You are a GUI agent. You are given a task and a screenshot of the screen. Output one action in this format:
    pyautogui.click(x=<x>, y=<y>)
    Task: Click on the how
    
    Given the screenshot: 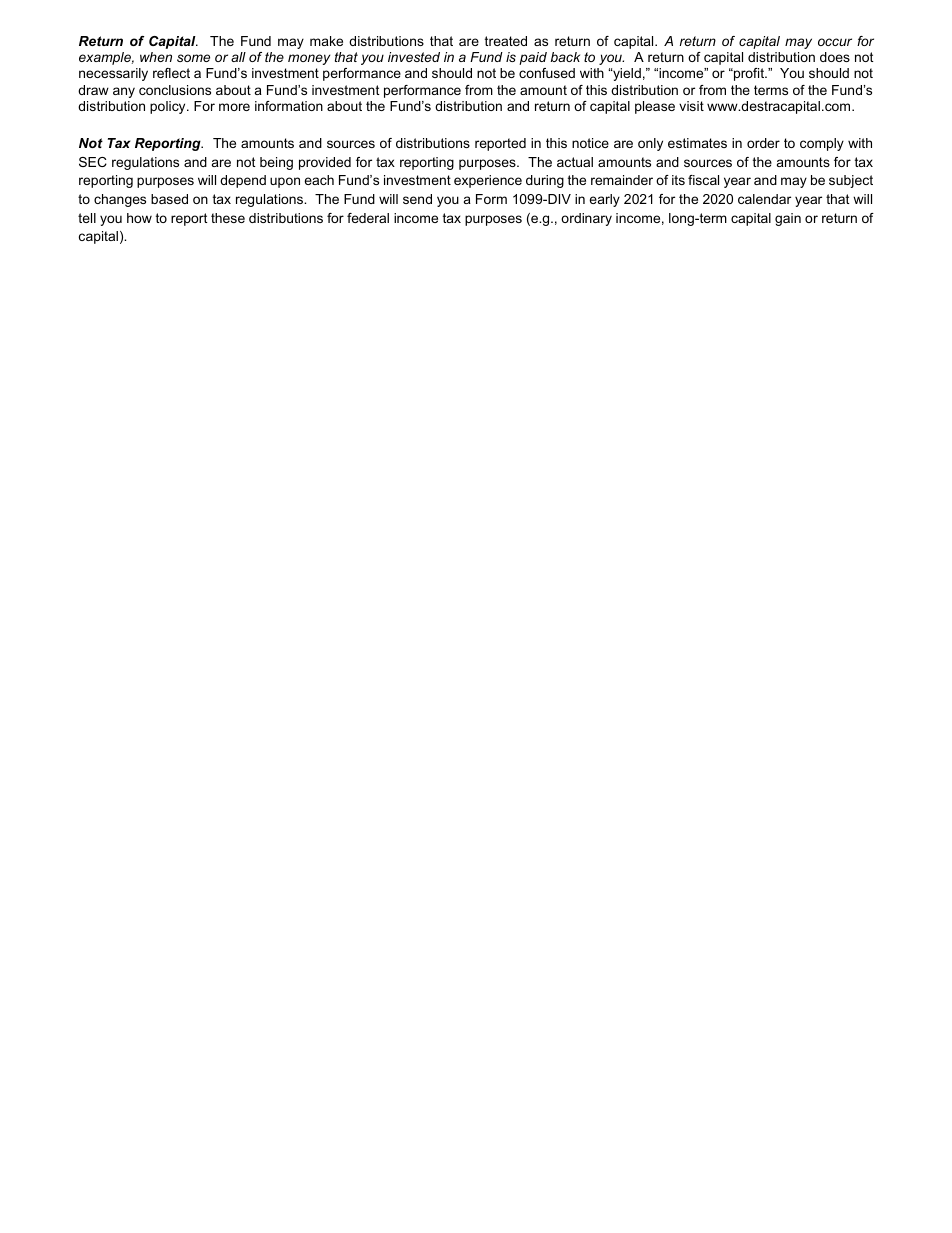 What is the action you would take?
    pyautogui.click(x=139, y=218)
